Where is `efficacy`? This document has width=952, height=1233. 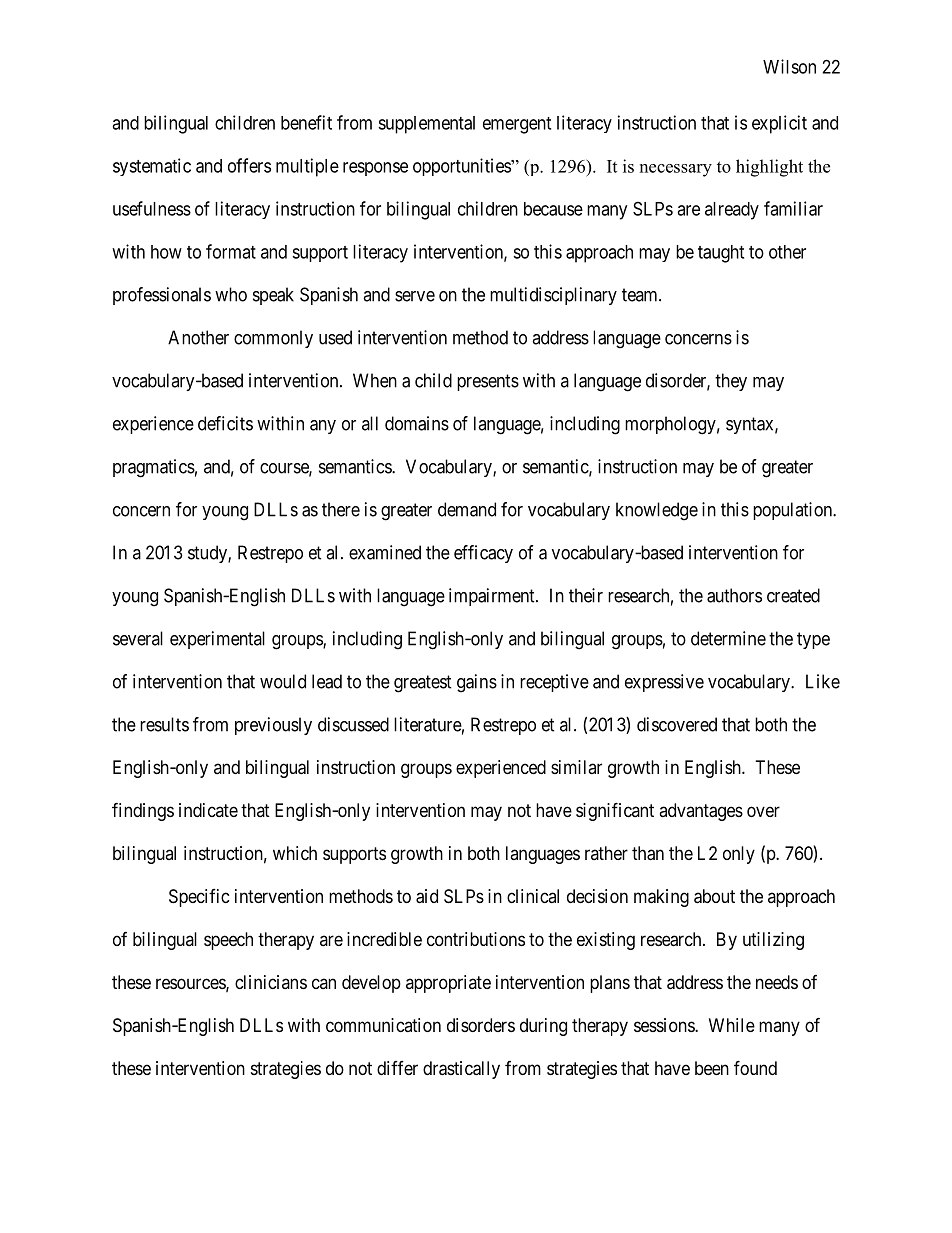
efficacy is located at coordinates (483, 554).
